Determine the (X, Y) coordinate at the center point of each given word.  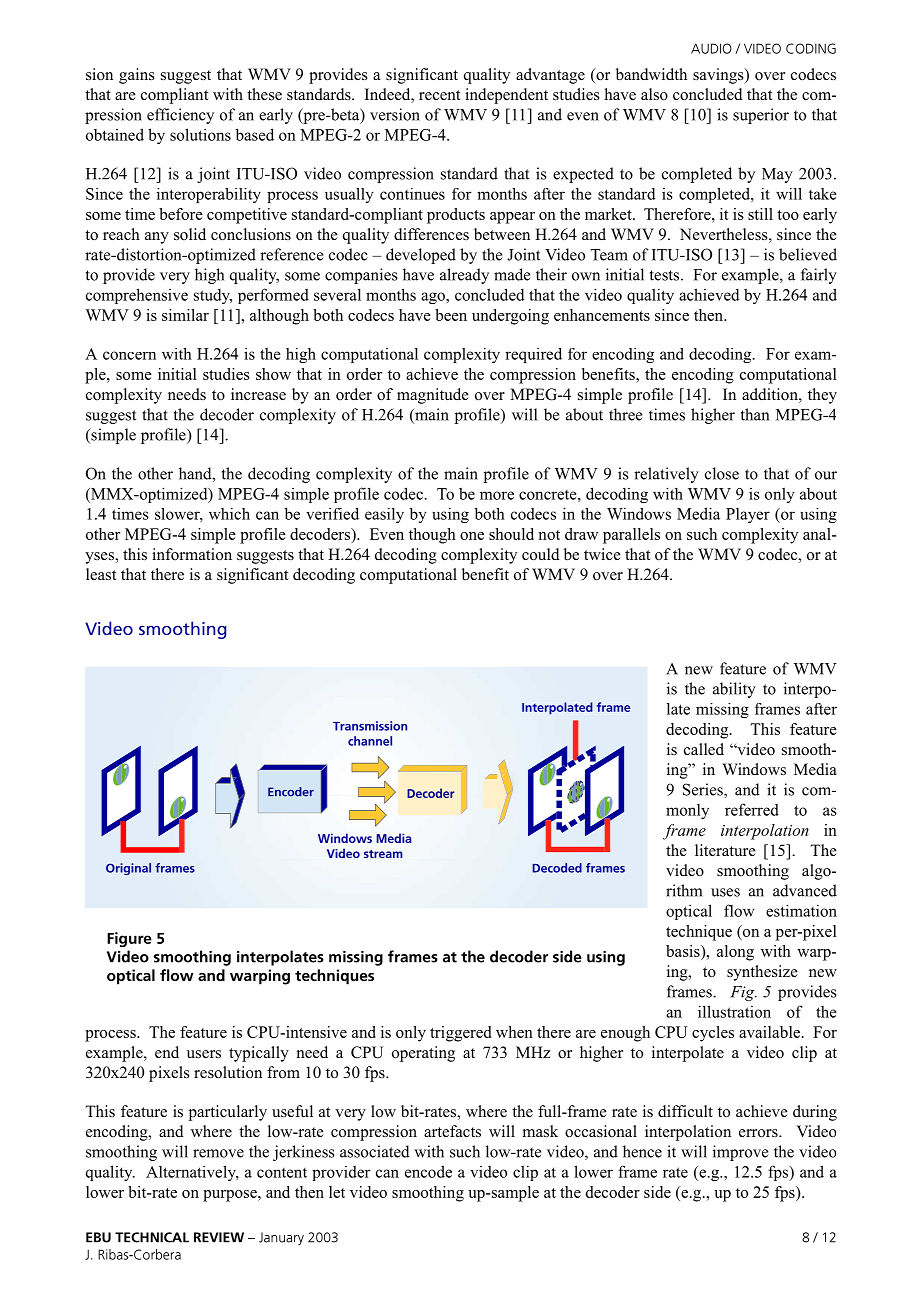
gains (137, 76)
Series (704, 790)
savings (719, 76)
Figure (129, 939)
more (497, 495)
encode (428, 1171)
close (722, 473)
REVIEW (219, 1237)
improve (740, 1153)
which (229, 514)
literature (725, 850)
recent (439, 95)
